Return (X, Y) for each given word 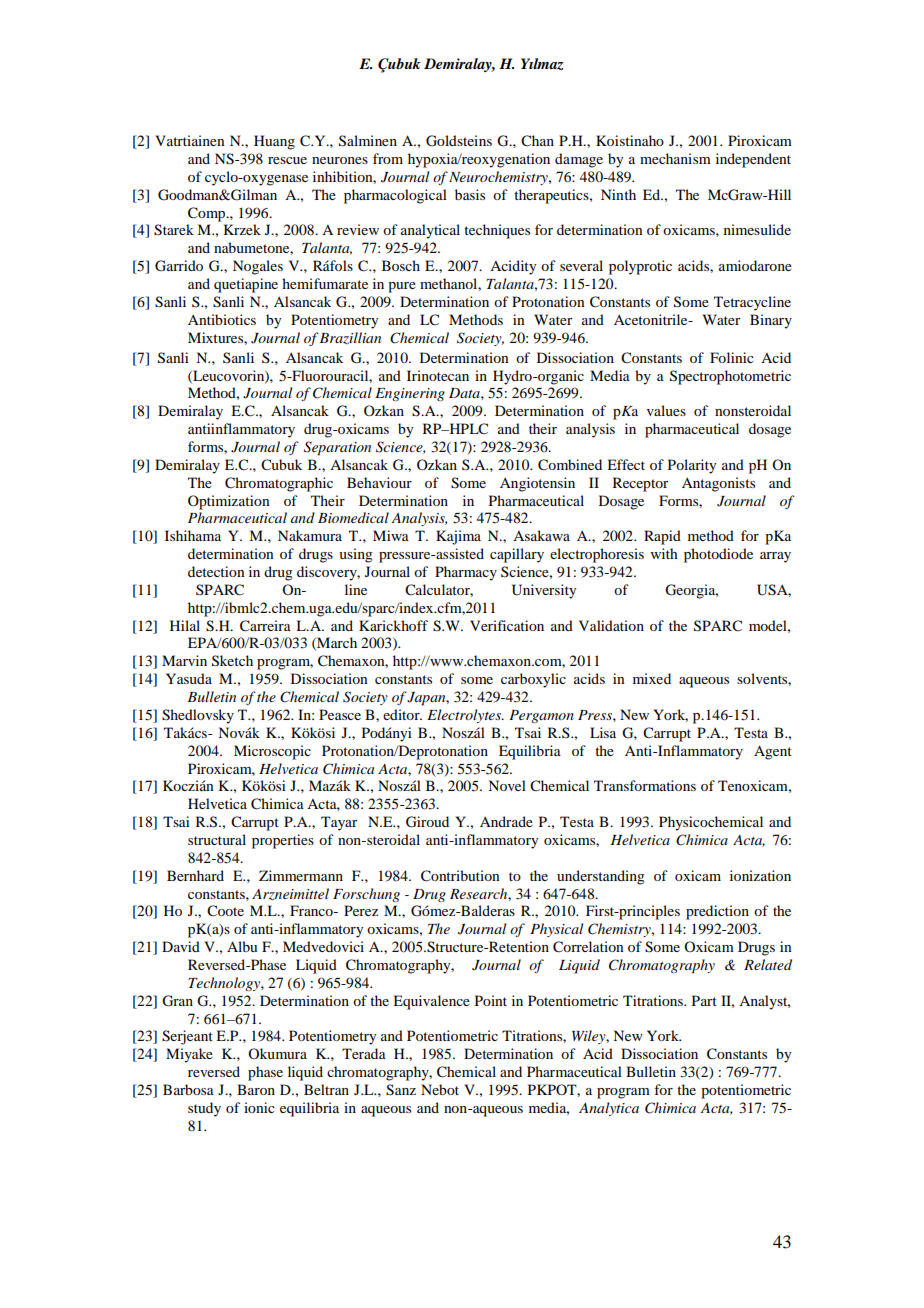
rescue (287, 160)
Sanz (401, 1090)
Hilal (185, 625)
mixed (652, 678)
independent (753, 160)
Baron (256, 1089)
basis (470, 194)
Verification (507, 625)
